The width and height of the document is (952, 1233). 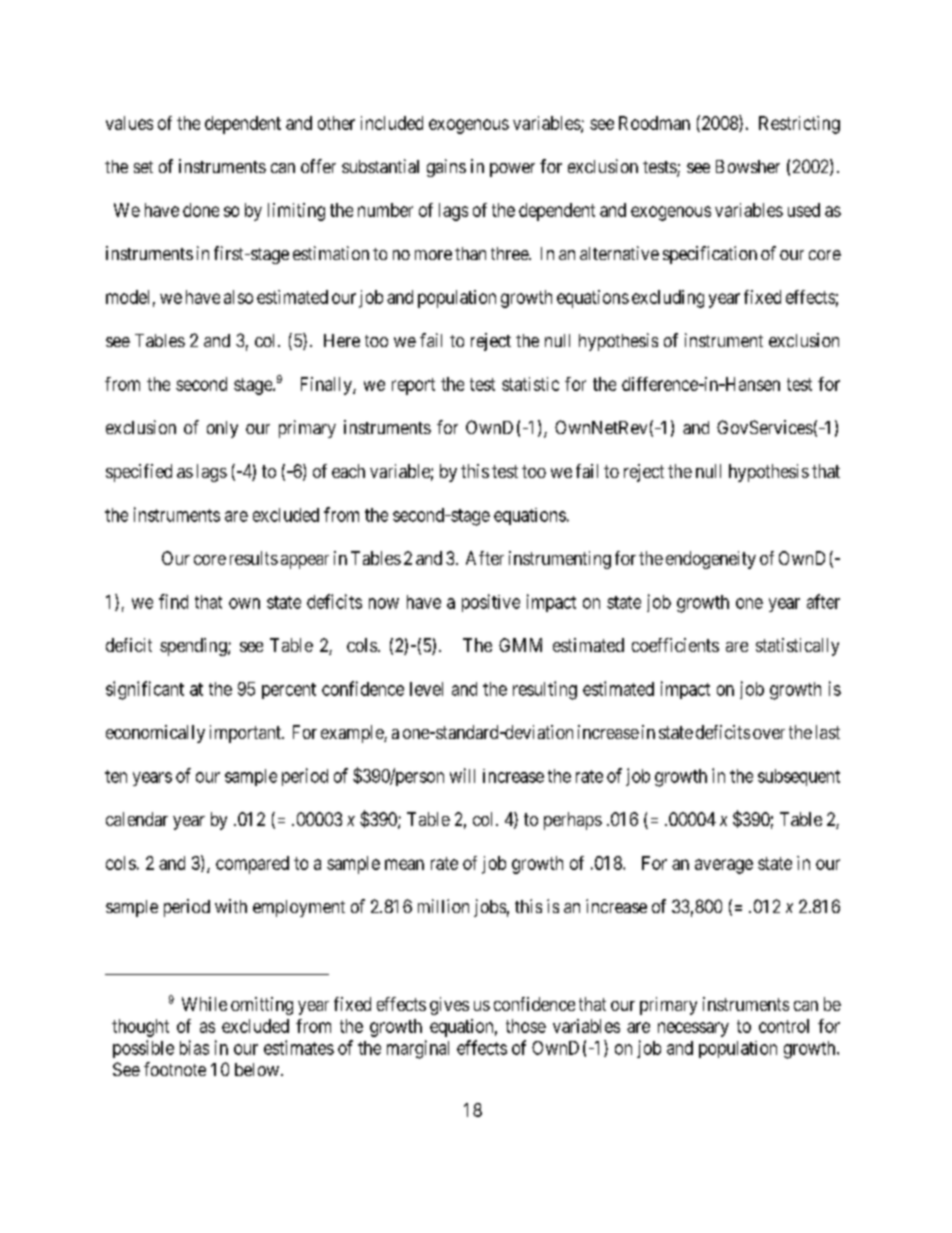 What do you see at coordinates (194, 1047) in the document?
I see `bias` at bounding box center [194, 1047].
